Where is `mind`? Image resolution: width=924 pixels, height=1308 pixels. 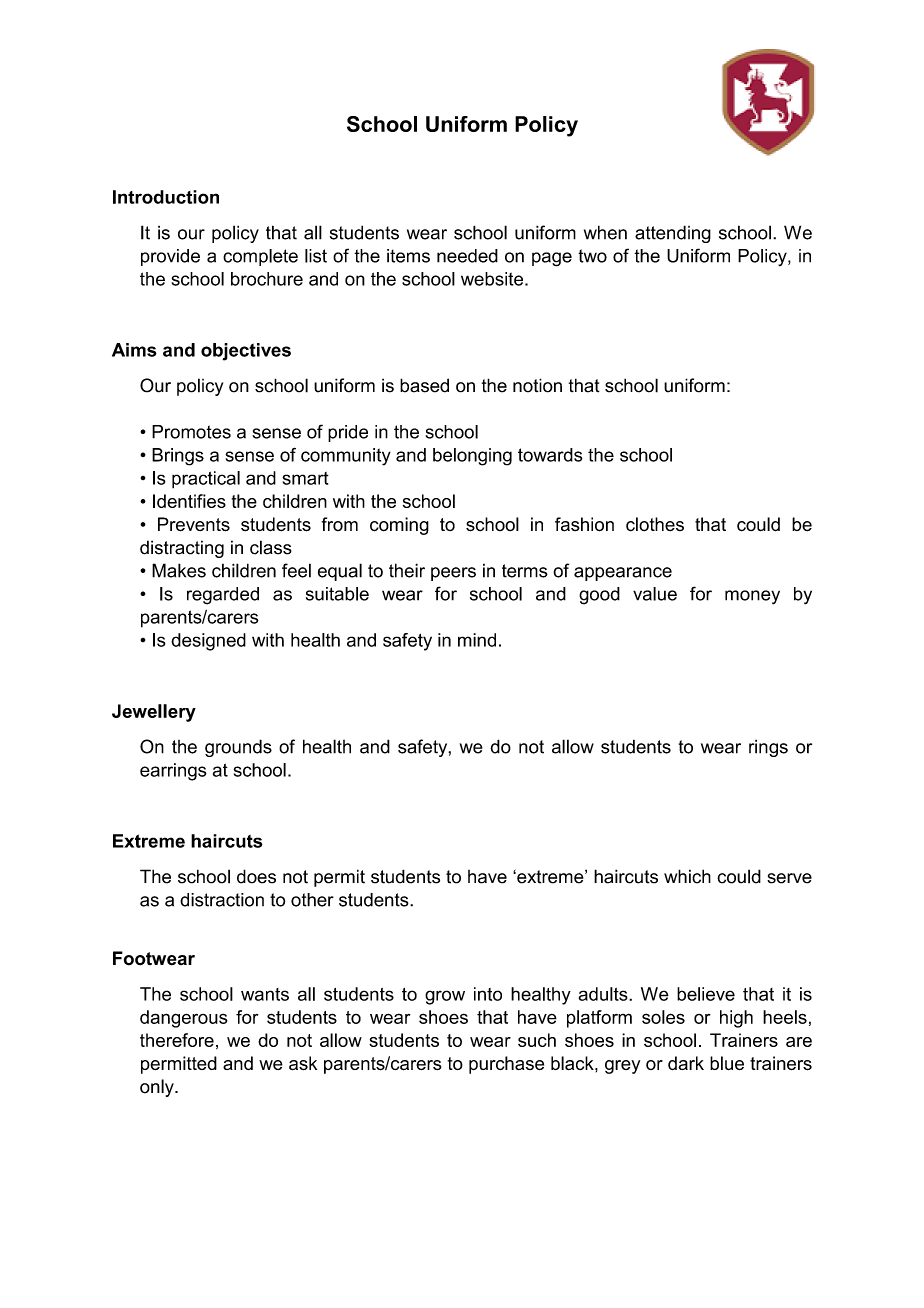 mind is located at coordinates (477, 640).
